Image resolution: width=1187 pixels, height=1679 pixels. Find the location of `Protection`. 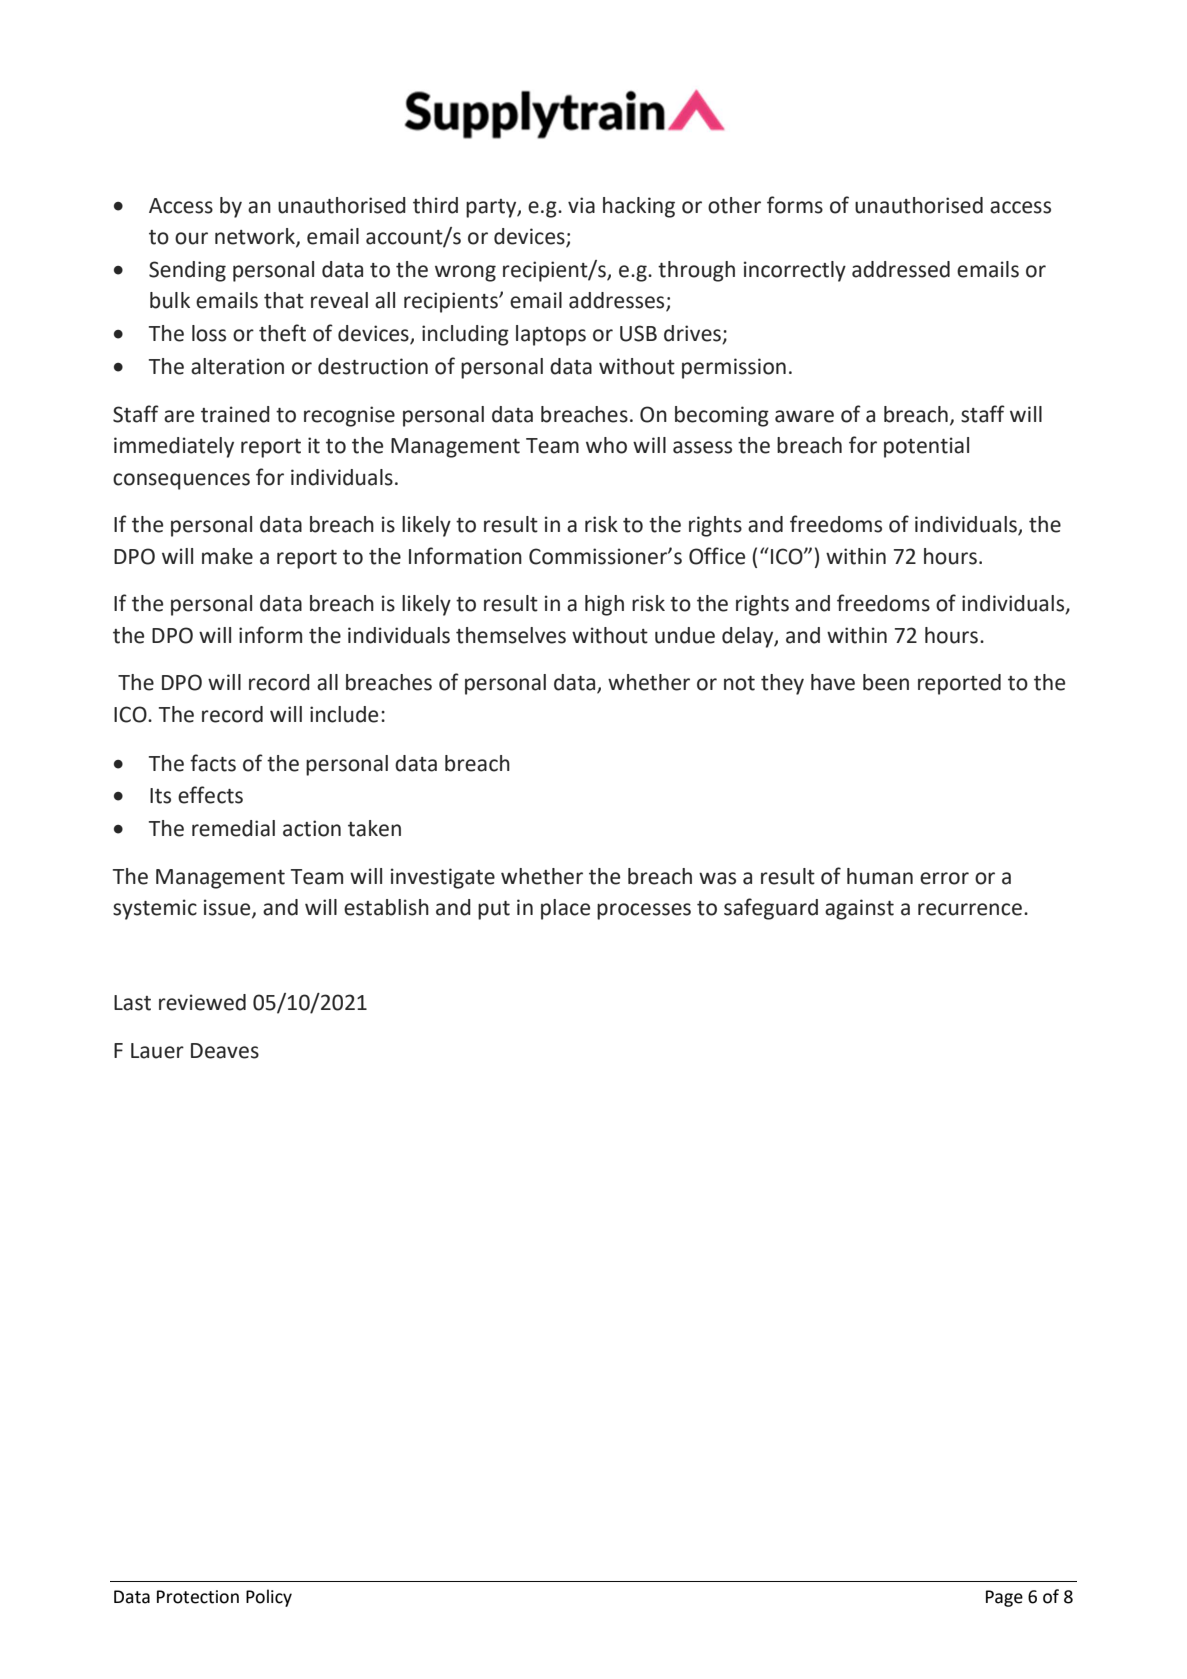

Protection is located at coordinates (198, 1597).
